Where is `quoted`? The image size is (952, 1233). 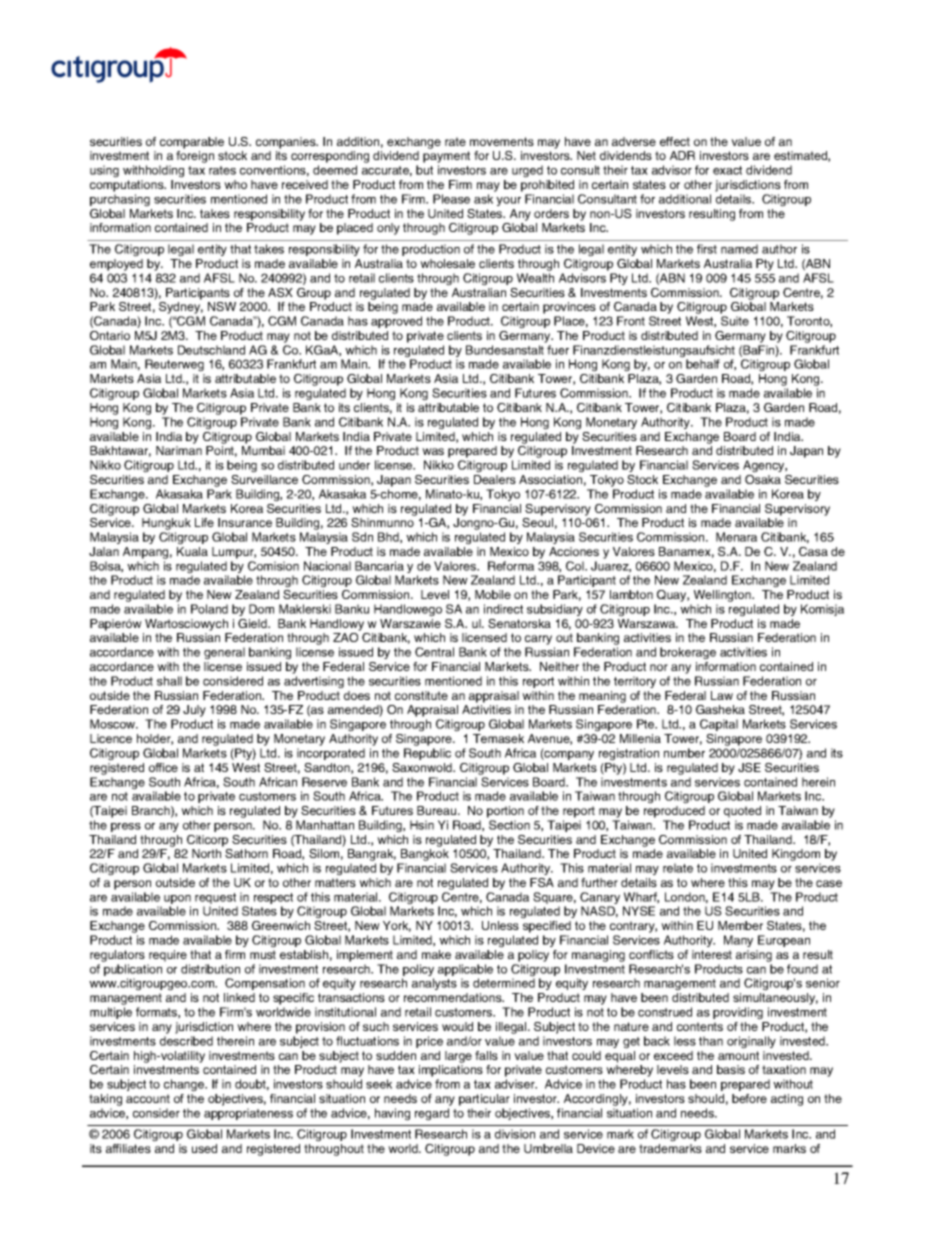
quoted is located at coordinates (742, 812).
